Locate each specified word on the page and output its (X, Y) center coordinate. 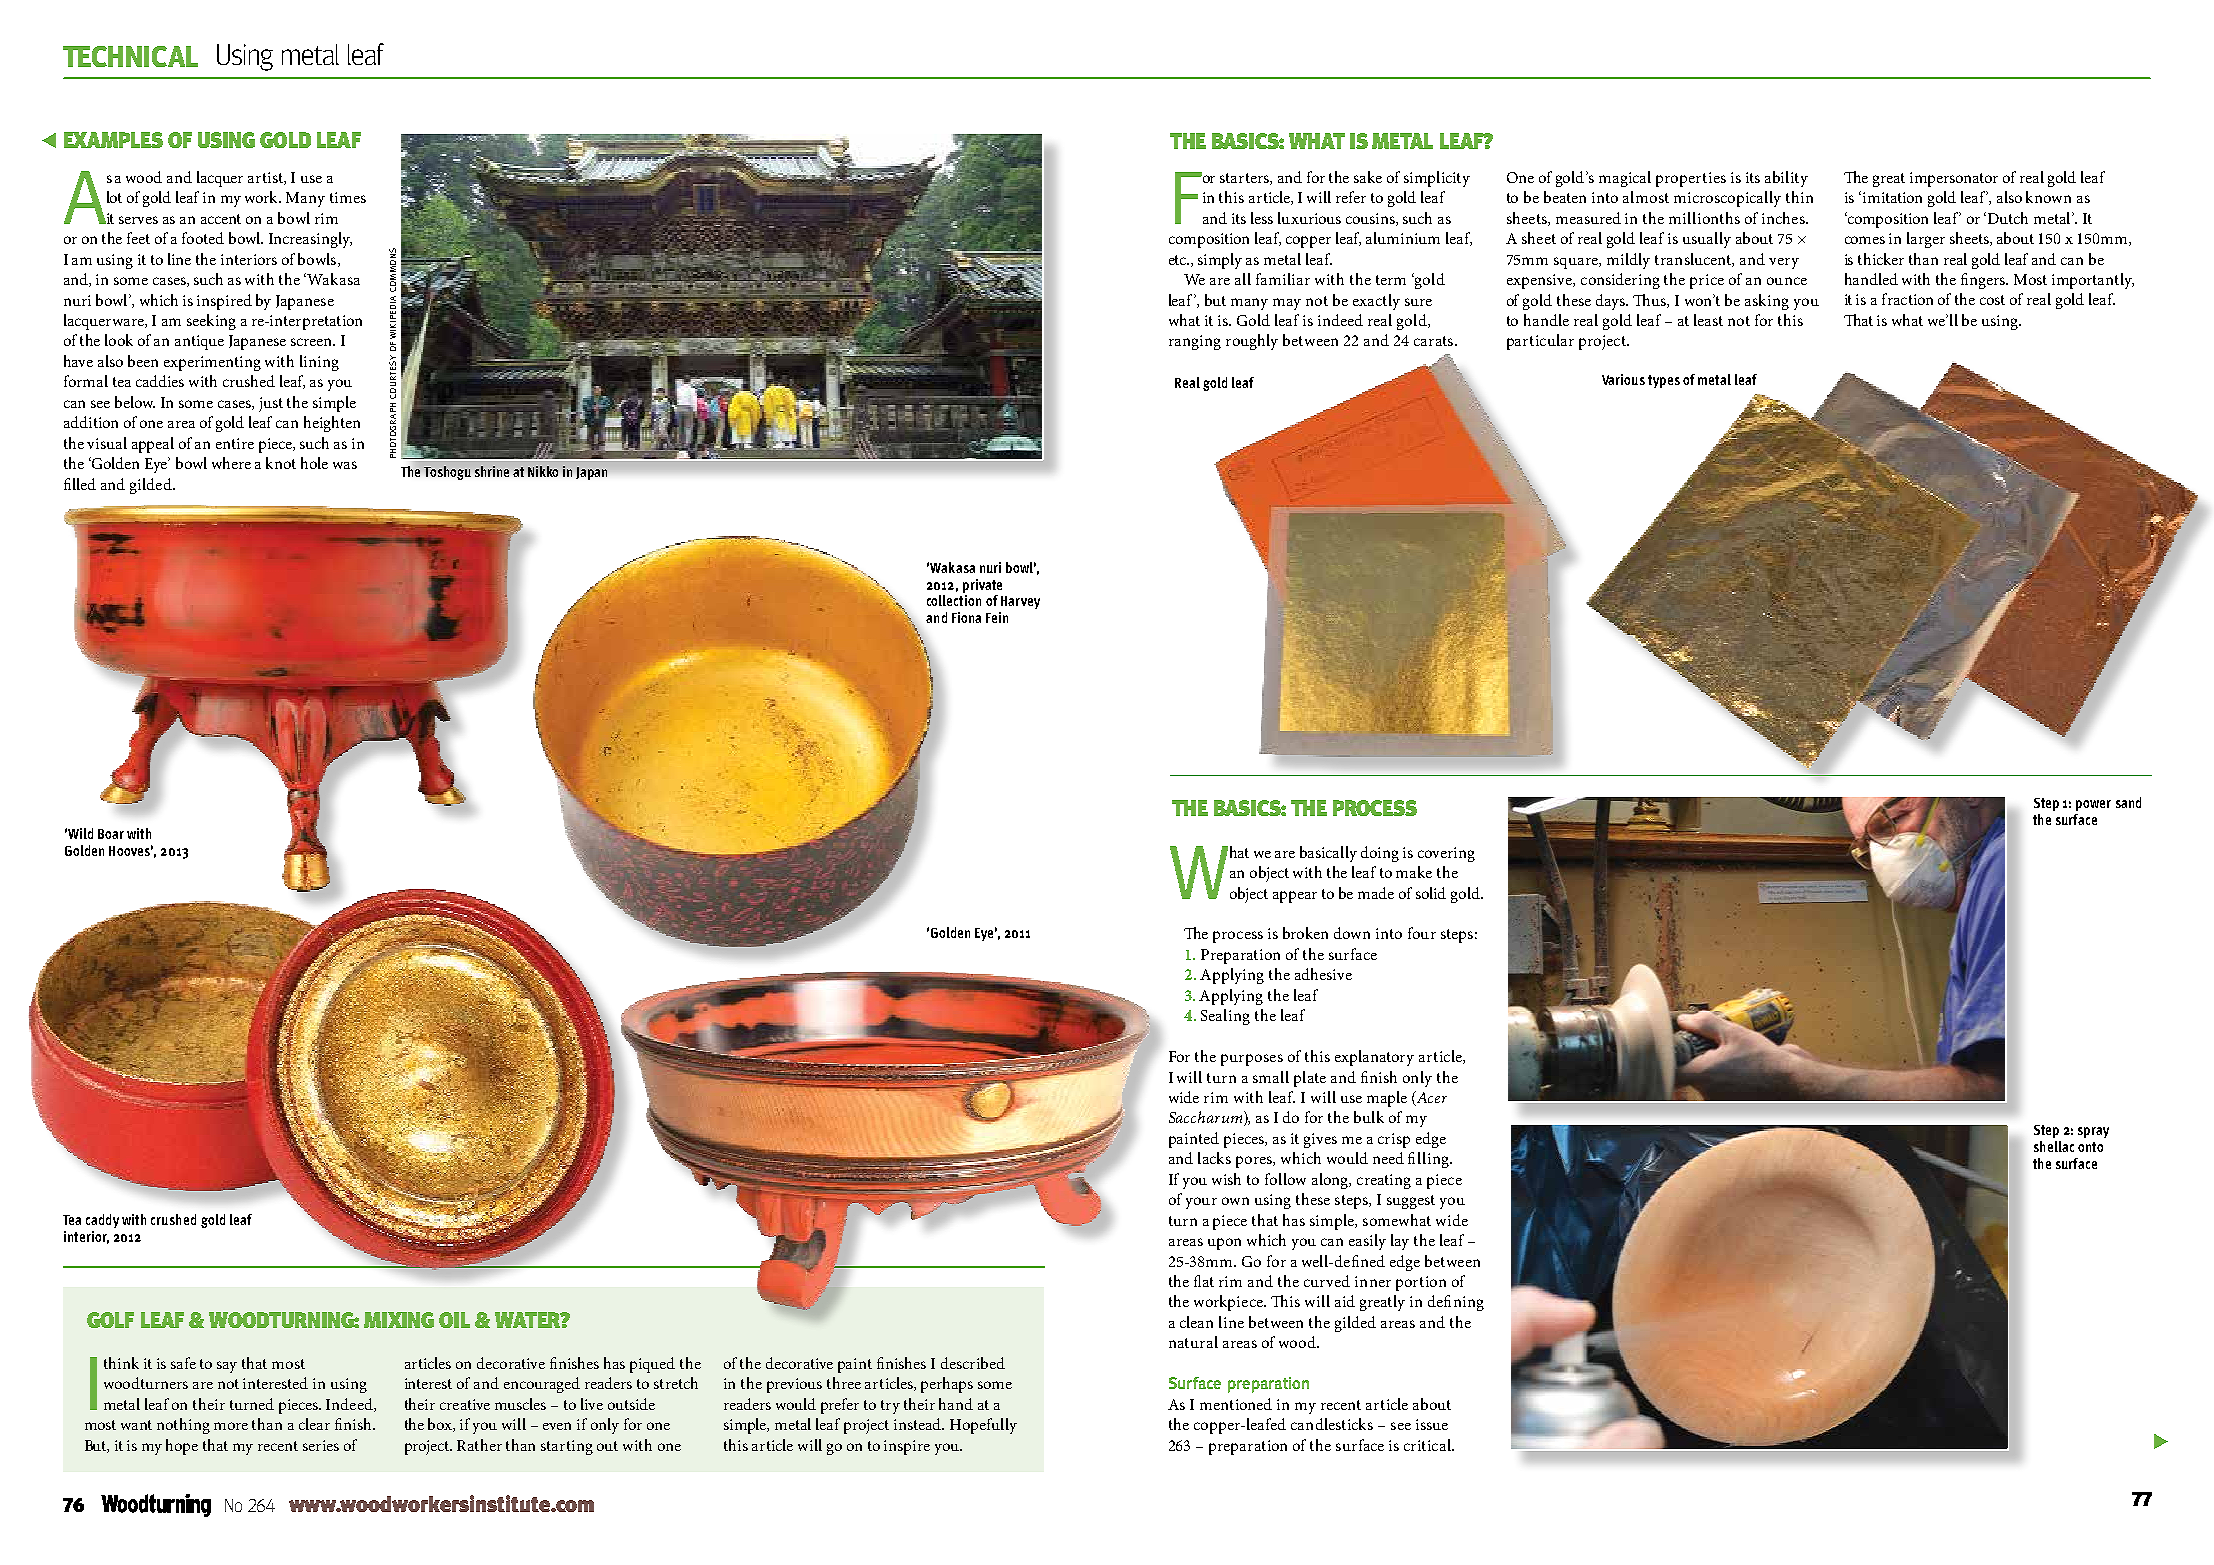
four (1422, 933)
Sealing (1225, 1017)
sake (1368, 177)
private (982, 586)
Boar (111, 834)
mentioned (1236, 1404)
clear (314, 1424)
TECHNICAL (130, 56)
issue (1432, 1424)
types (1664, 381)
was (345, 465)
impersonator (1954, 179)
